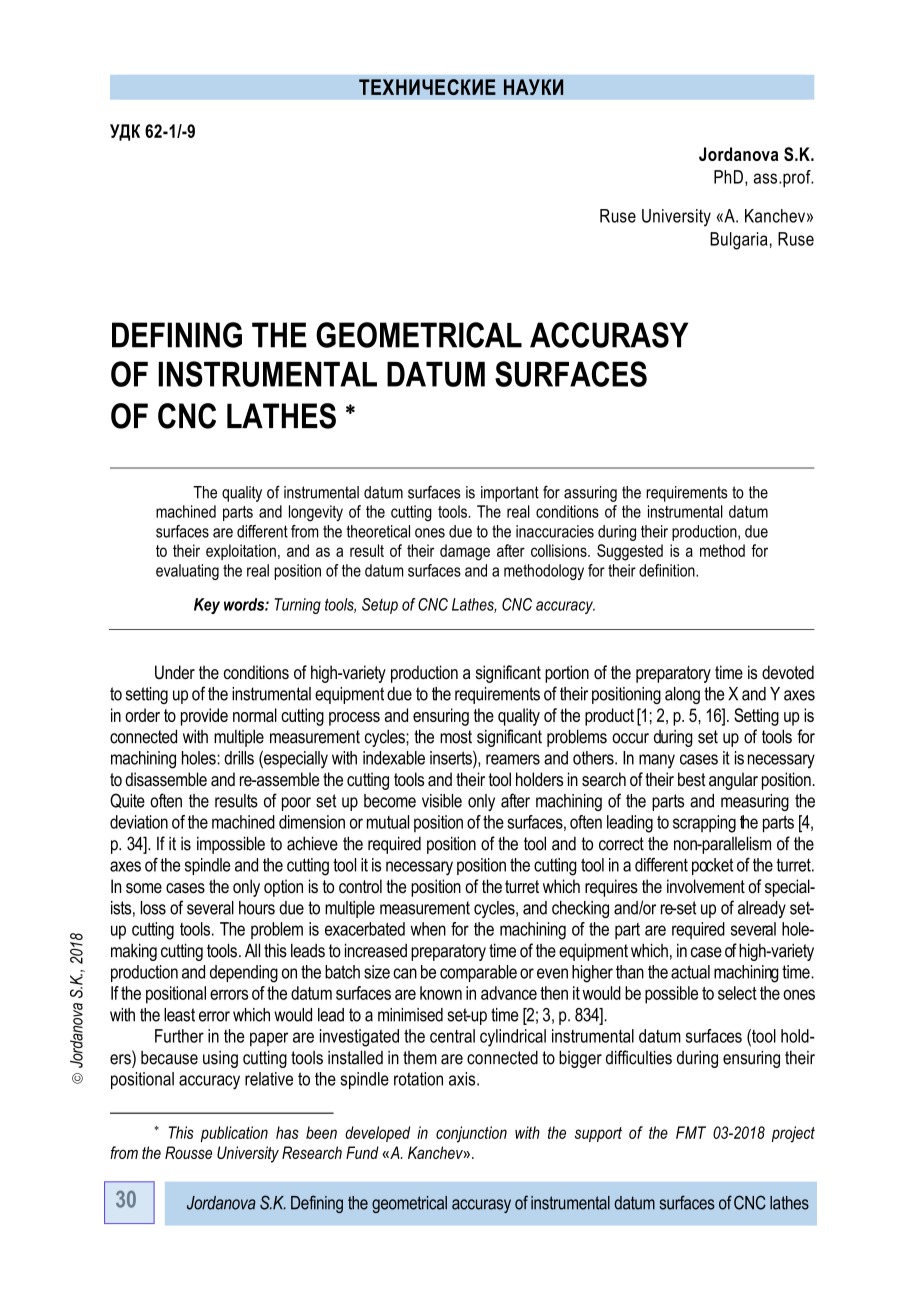 The width and height of the document is (924, 1308). What do you see at coordinates (234, 1134) in the document?
I see `publication` at bounding box center [234, 1134].
